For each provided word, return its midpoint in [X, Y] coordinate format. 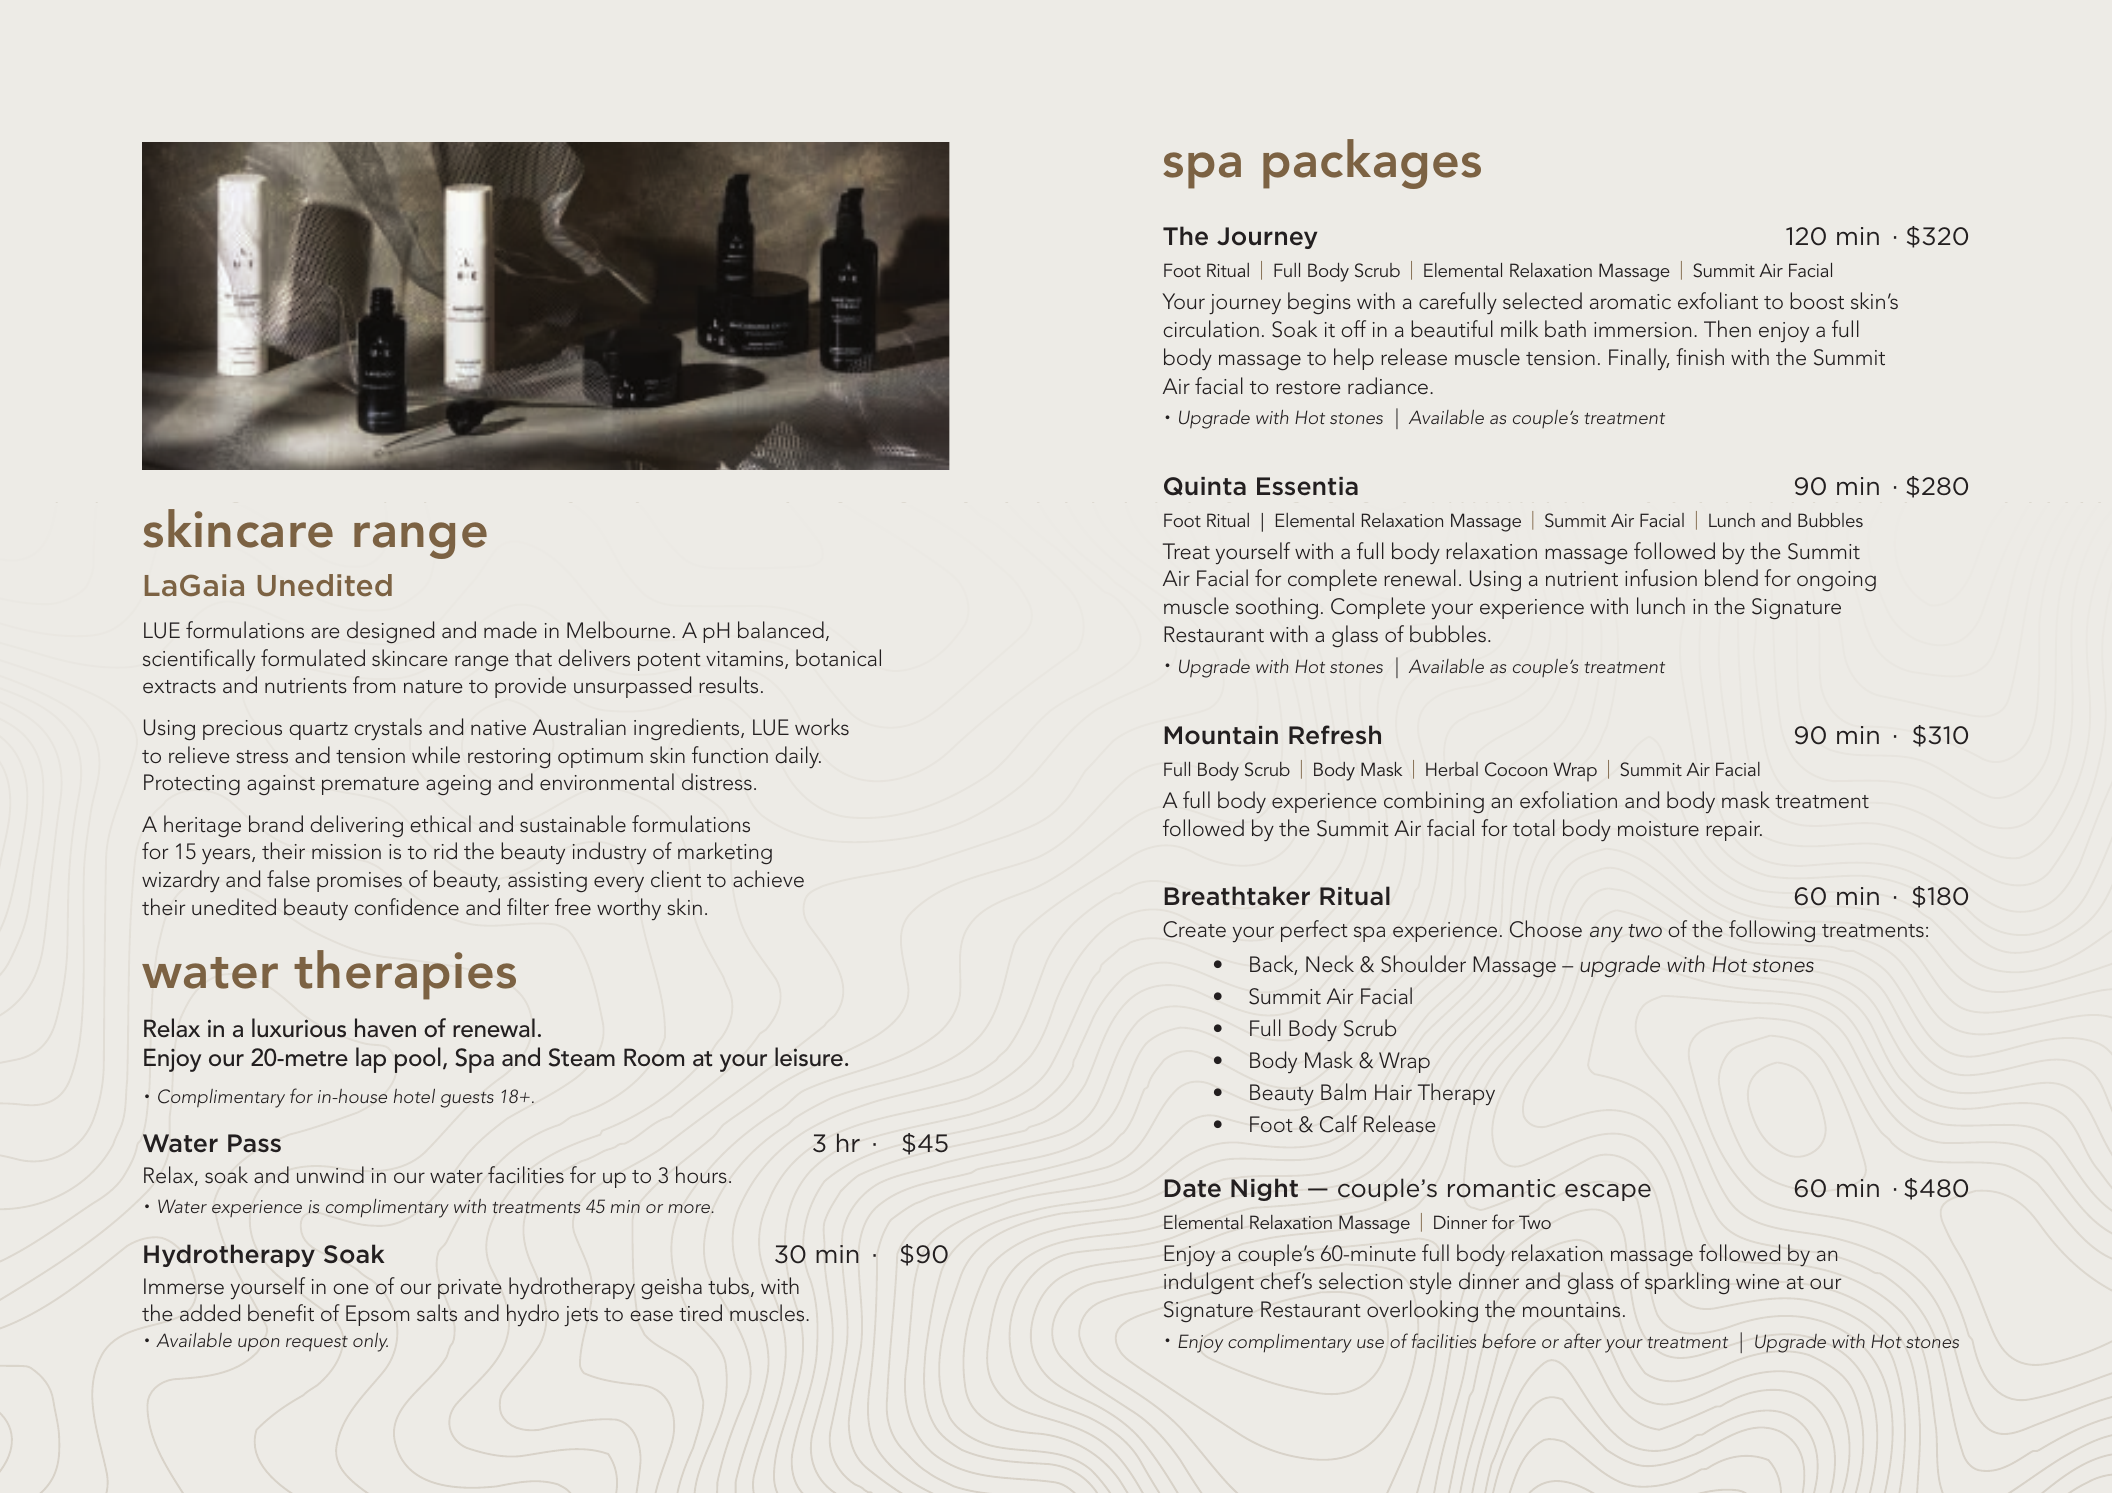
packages [1372, 164]
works [822, 726]
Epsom [377, 1315]
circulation [1211, 328]
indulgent [1209, 1283]
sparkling [1687, 1283]
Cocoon [1516, 769]
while [436, 754]
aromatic [1630, 301]
